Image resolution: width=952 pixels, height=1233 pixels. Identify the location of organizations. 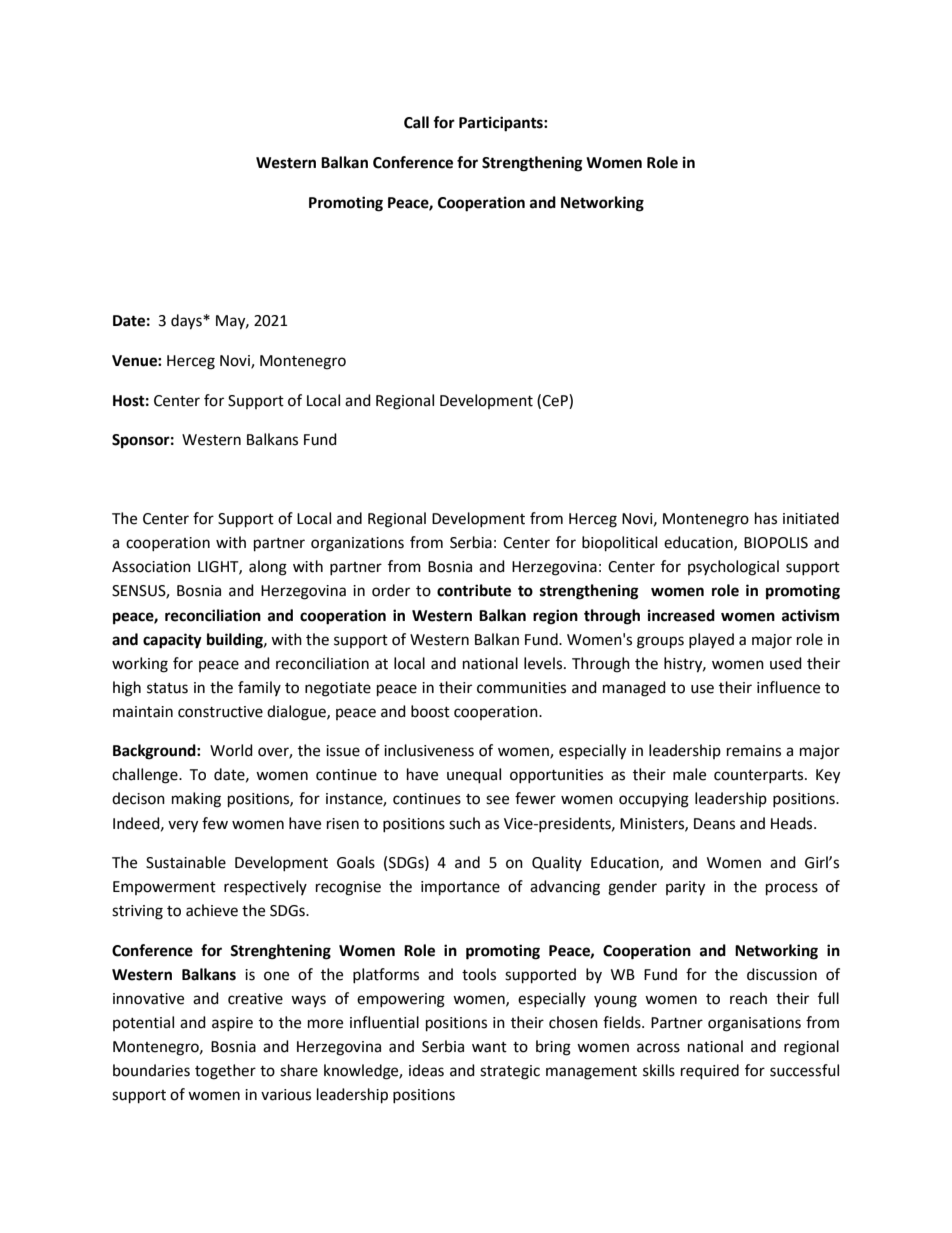
(357, 544).
